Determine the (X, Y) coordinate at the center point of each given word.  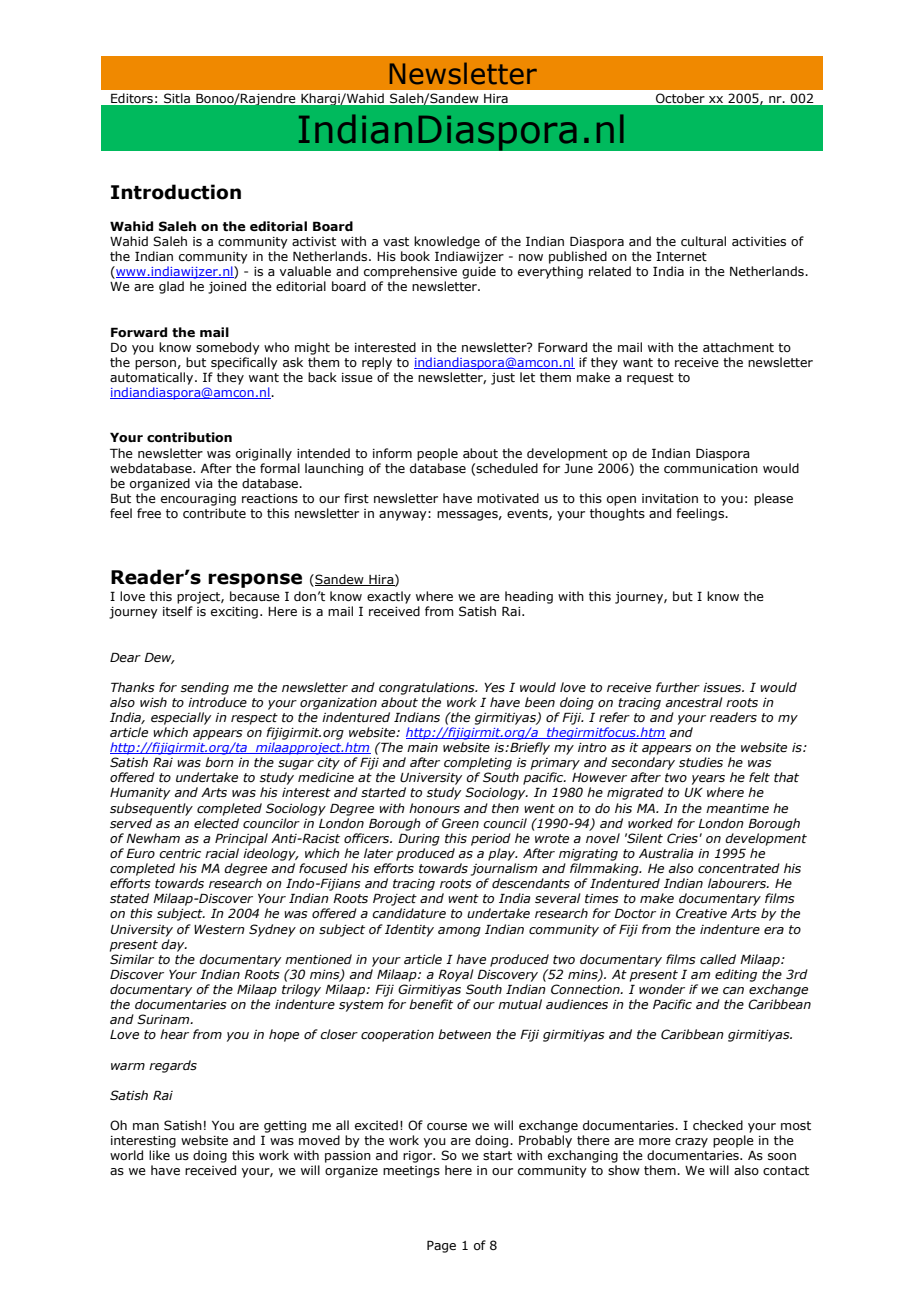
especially (181, 718)
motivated (508, 498)
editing (736, 975)
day (174, 945)
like (159, 1155)
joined (227, 287)
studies (701, 762)
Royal (456, 975)
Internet (681, 256)
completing (478, 763)
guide (479, 272)
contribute (214, 513)
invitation (670, 498)
